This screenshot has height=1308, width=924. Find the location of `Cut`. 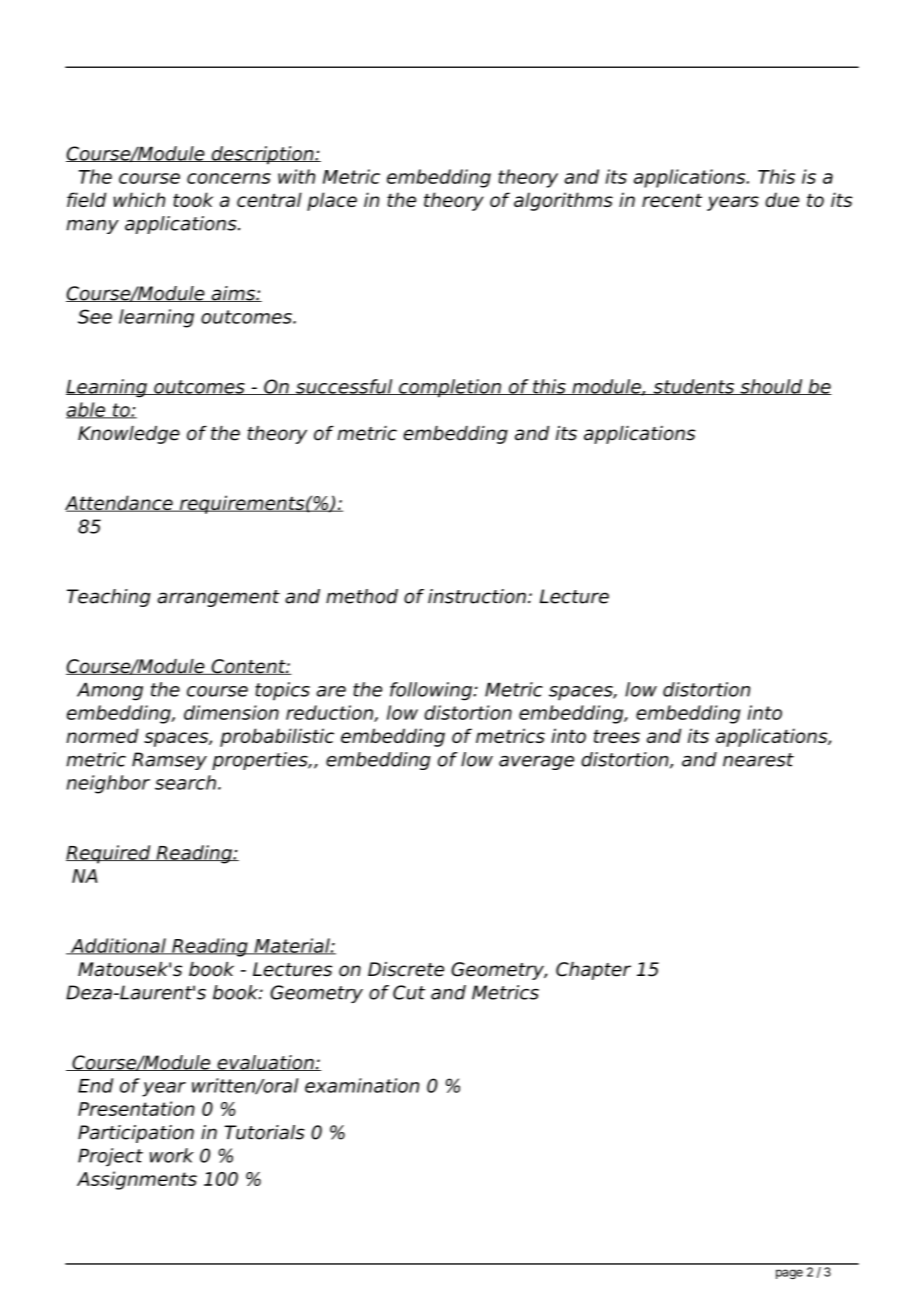

Cut is located at coordinates (409, 992).
